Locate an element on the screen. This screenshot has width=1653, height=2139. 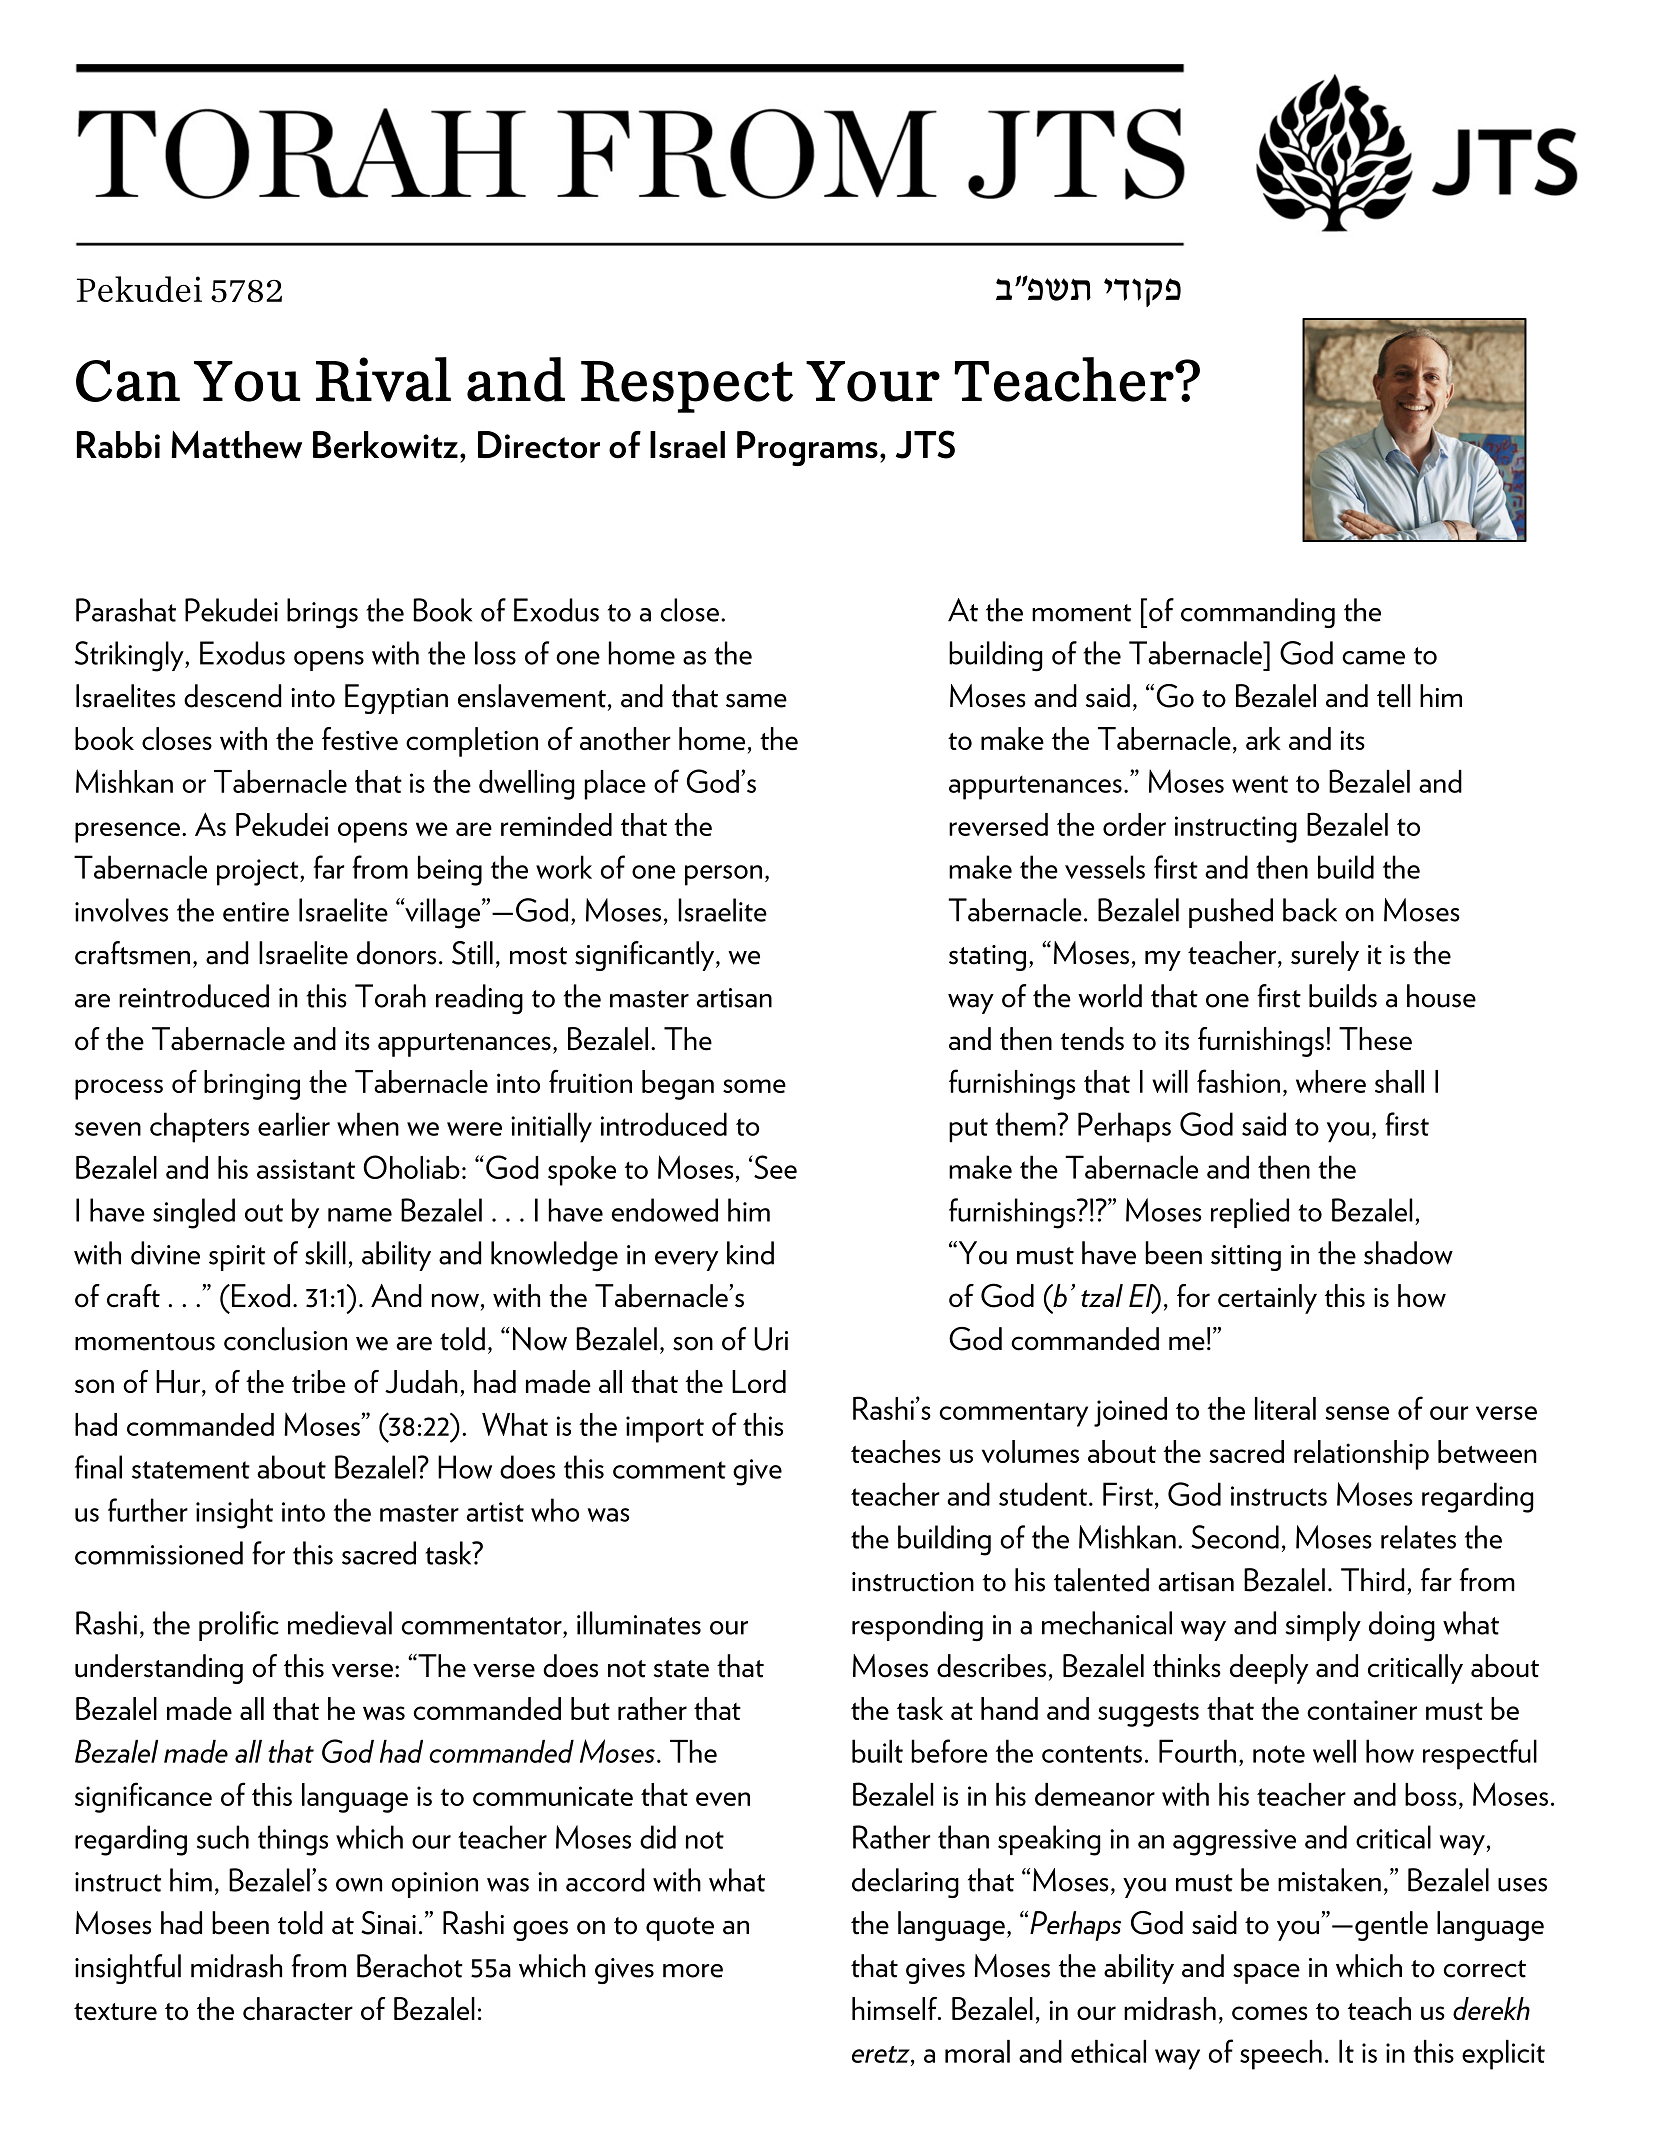
Programs is located at coordinates (807, 448).
